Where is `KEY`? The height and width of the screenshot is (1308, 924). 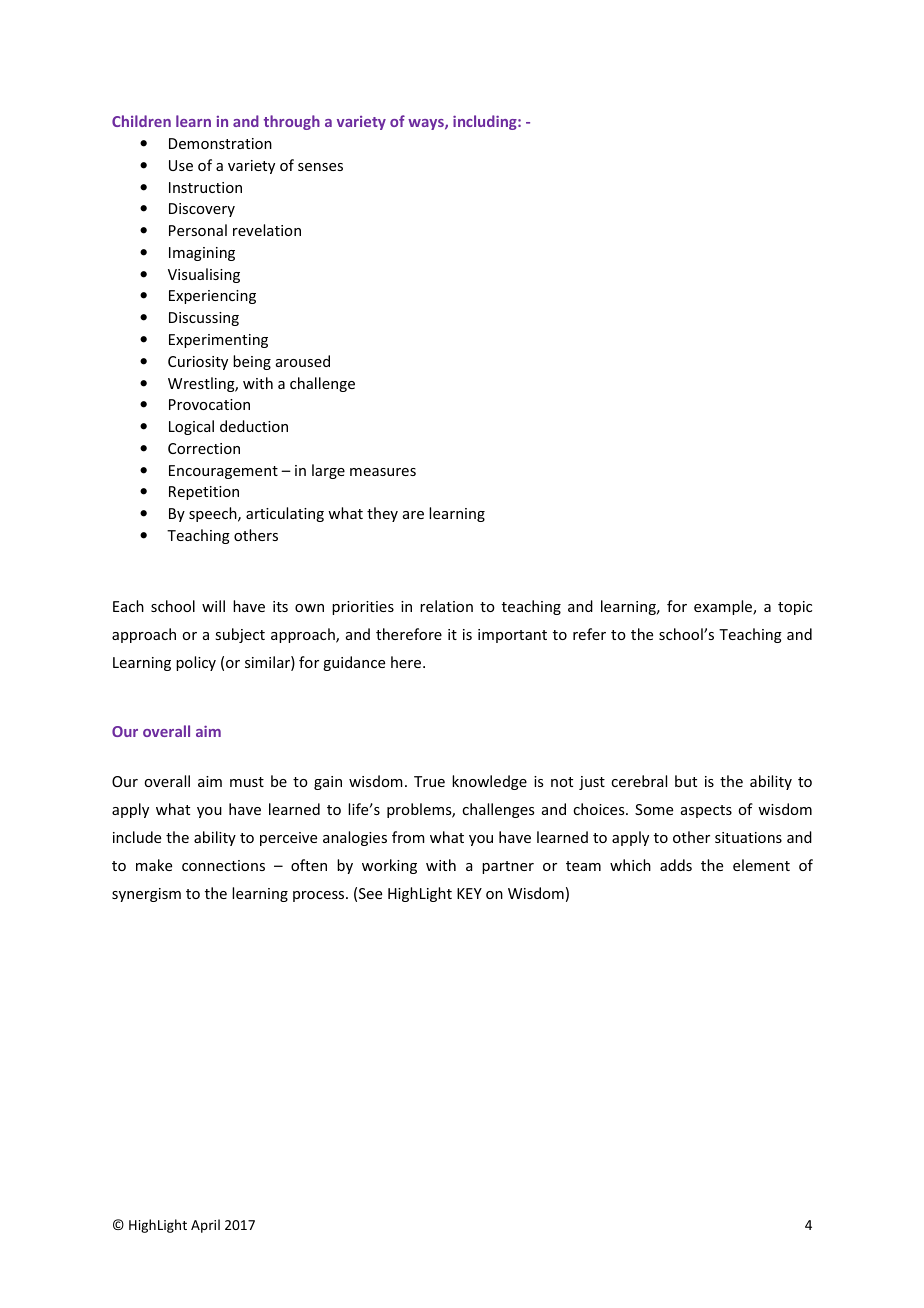
KEY is located at coordinates (469, 893).
